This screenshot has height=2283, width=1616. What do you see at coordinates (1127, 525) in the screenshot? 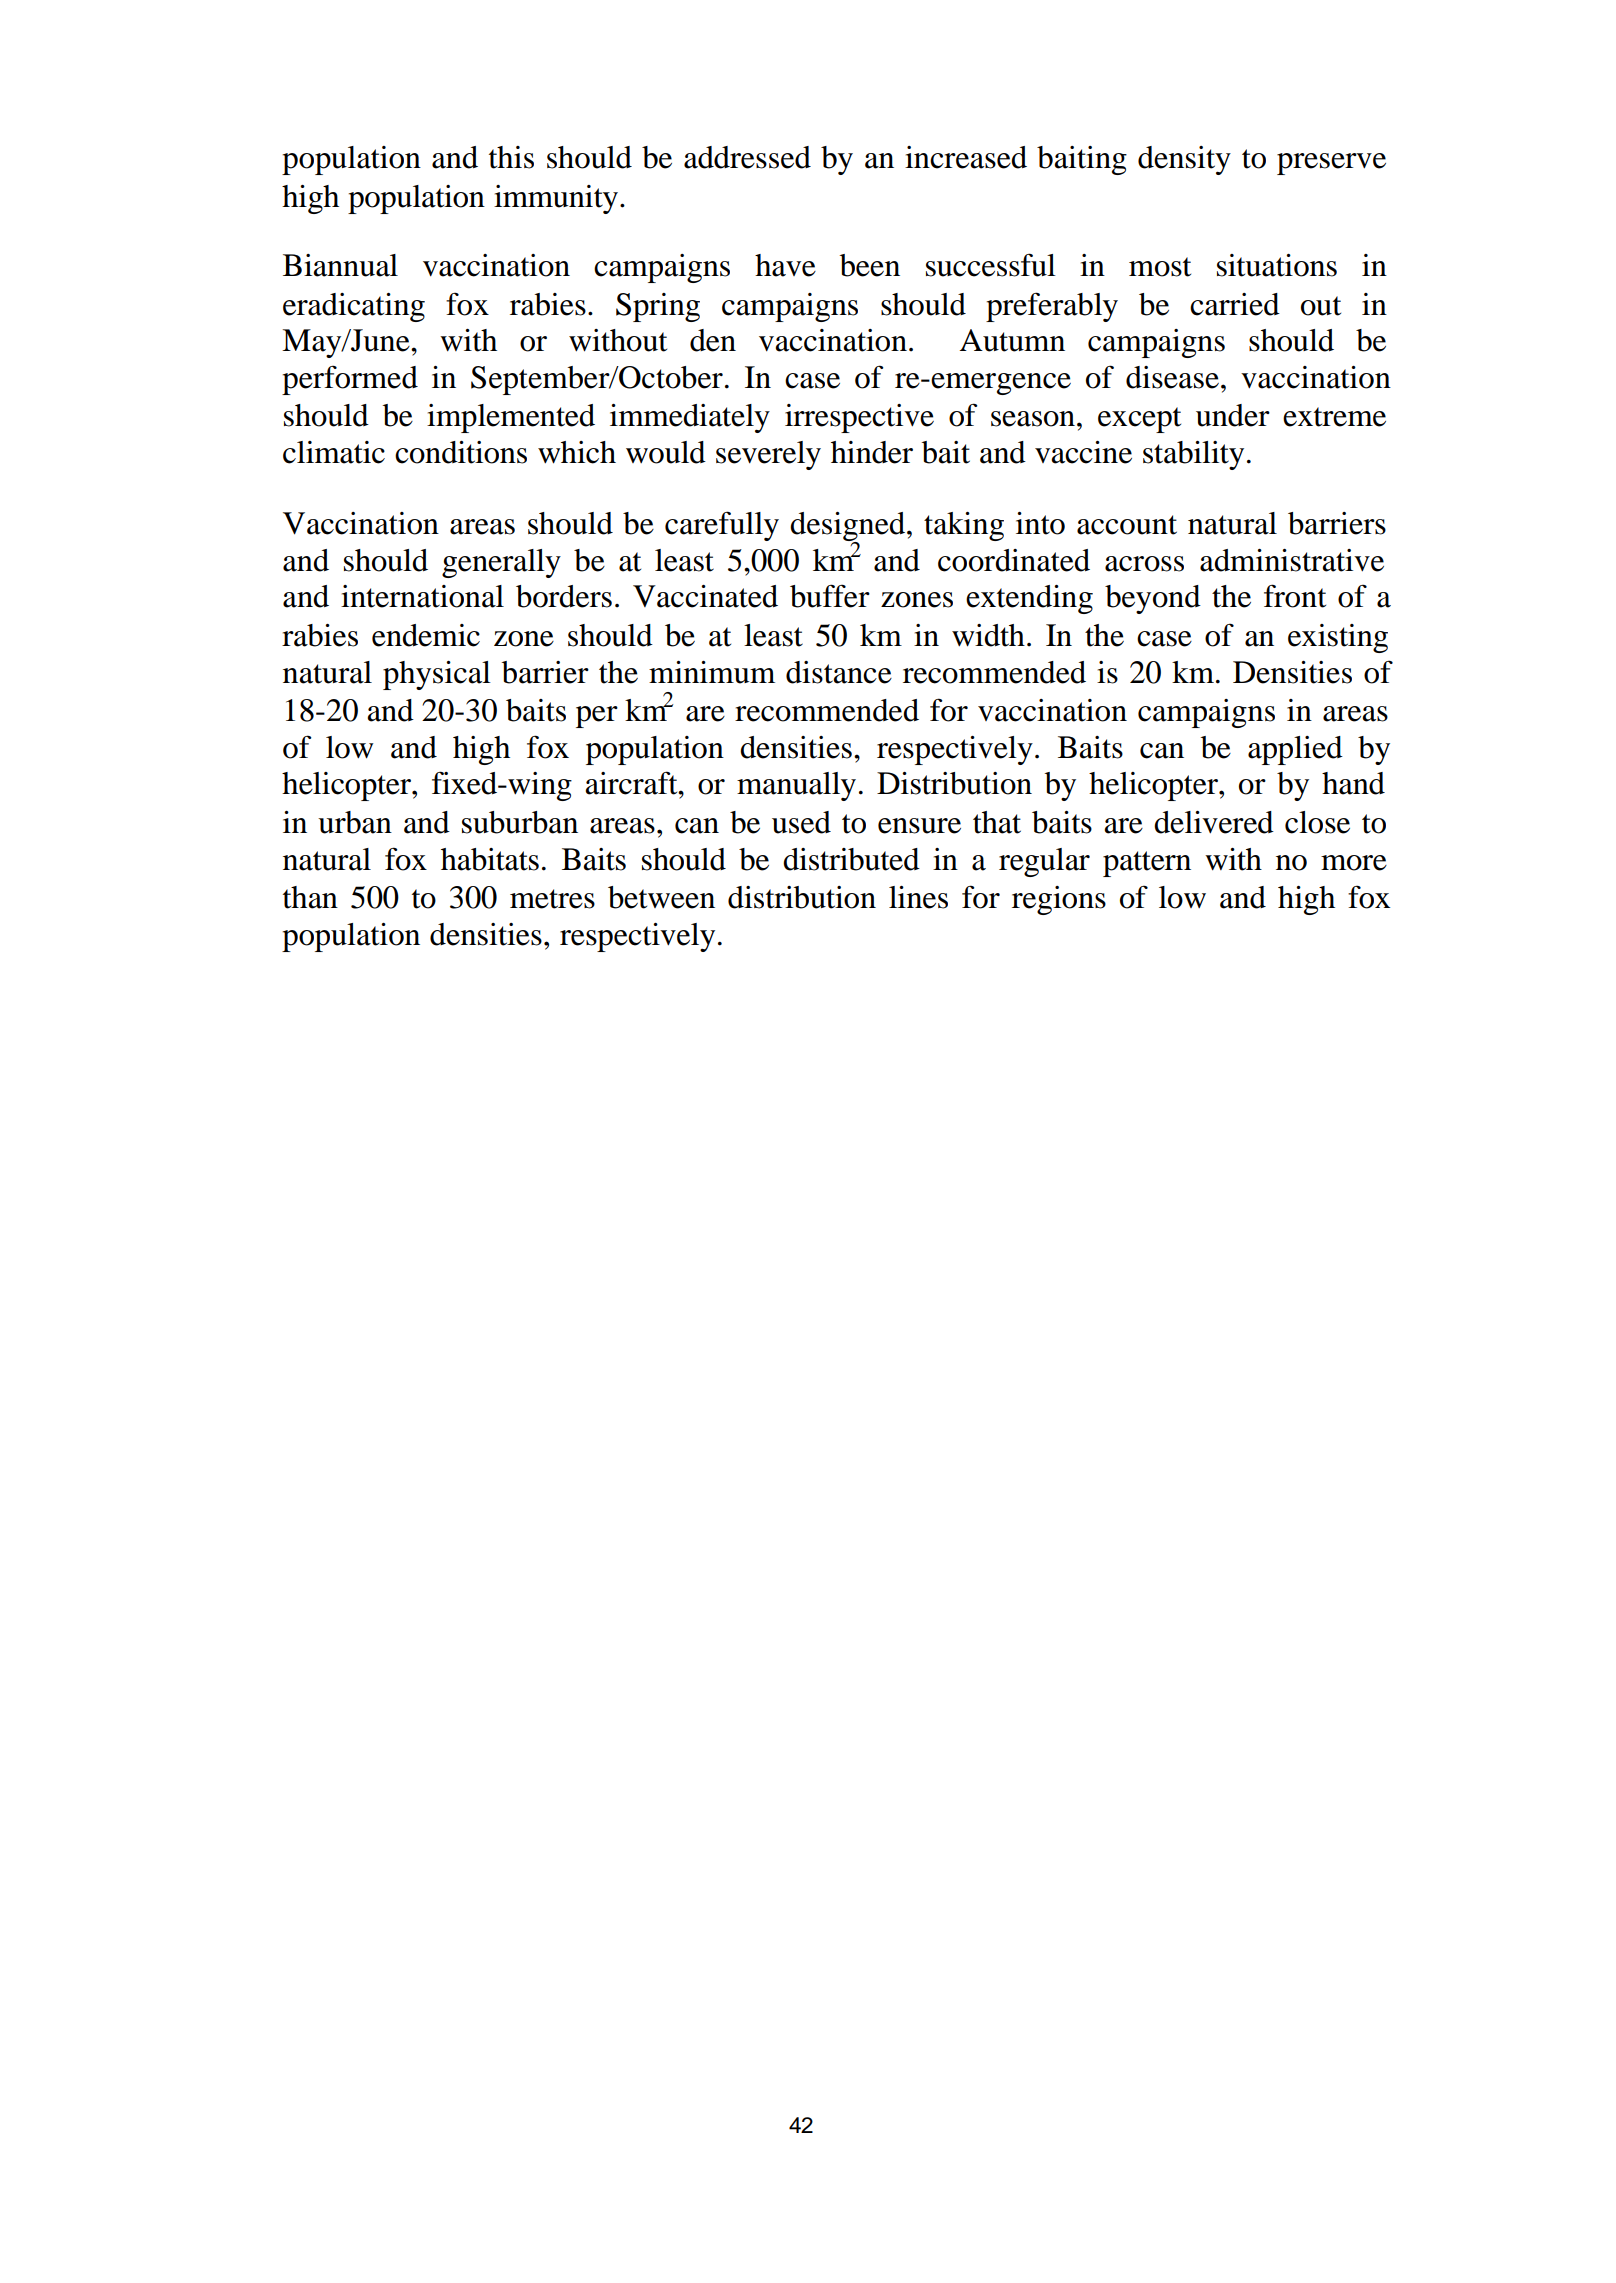
I see `account` at bounding box center [1127, 525].
